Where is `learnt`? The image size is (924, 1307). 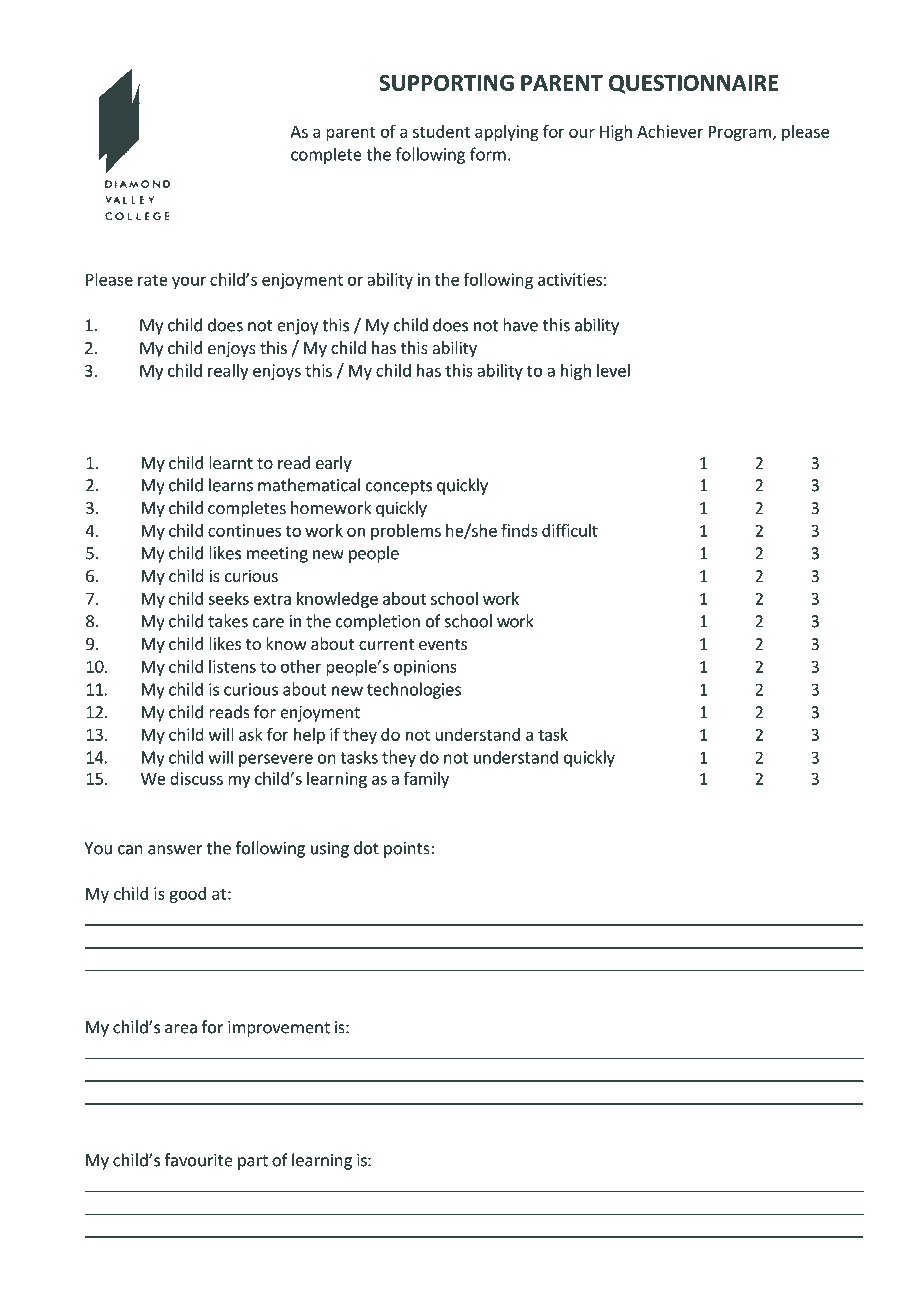
learnt is located at coordinates (231, 462).
